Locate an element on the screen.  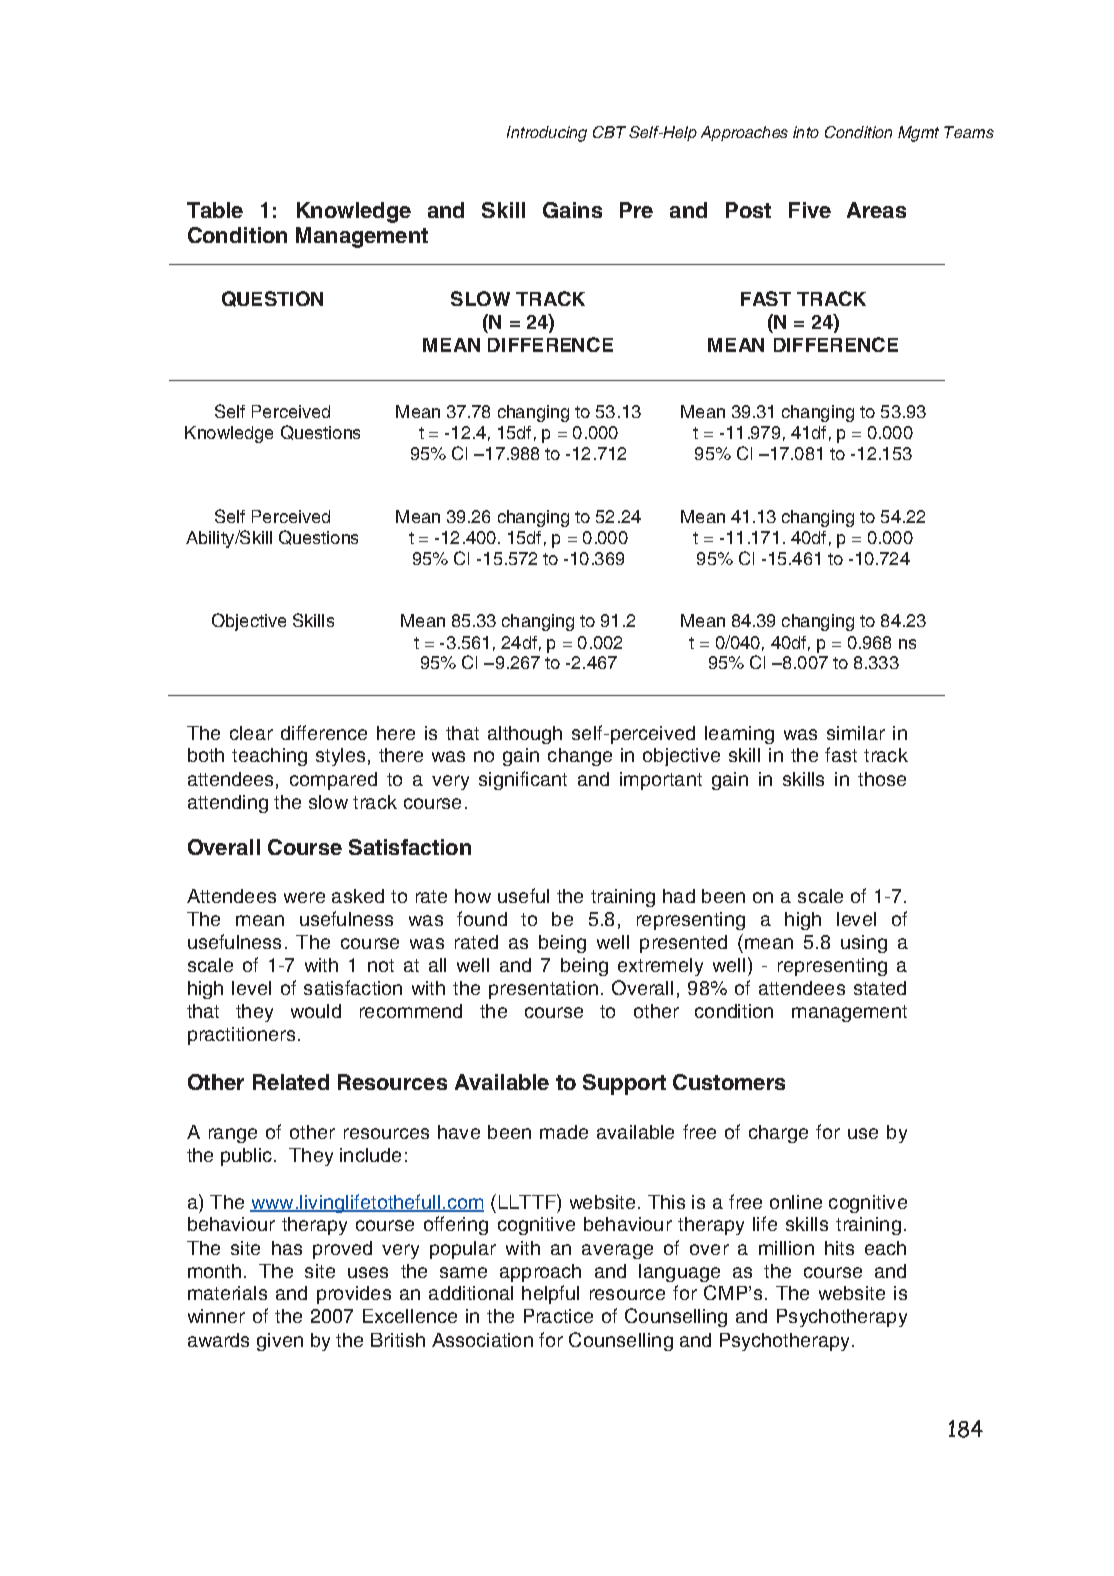
were is located at coordinates (304, 897).
